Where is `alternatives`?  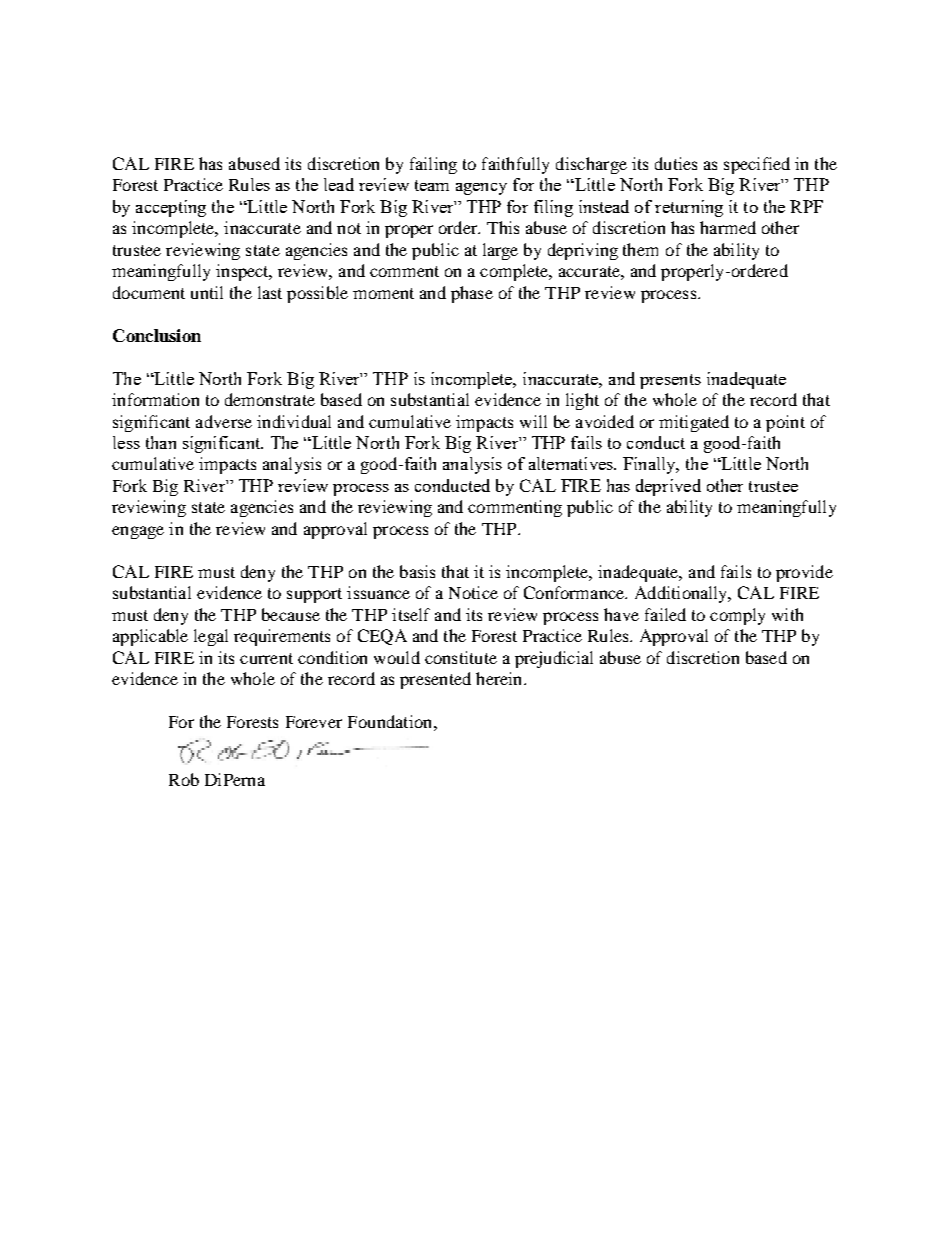 alternatives is located at coordinates (572, 463).
